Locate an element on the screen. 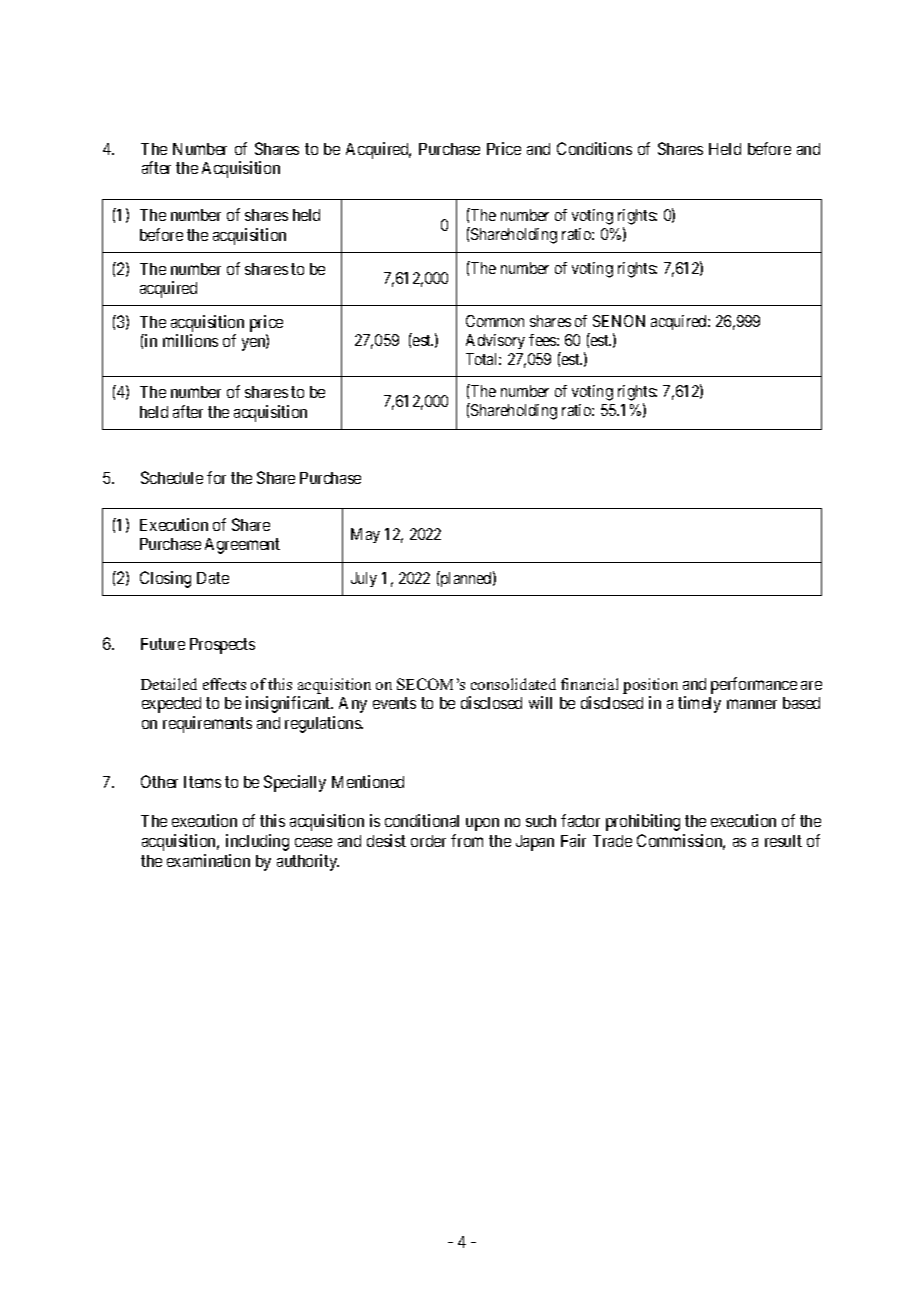 This screenshot has width=924, height=1308. result is located at coordinates (783, 841).
